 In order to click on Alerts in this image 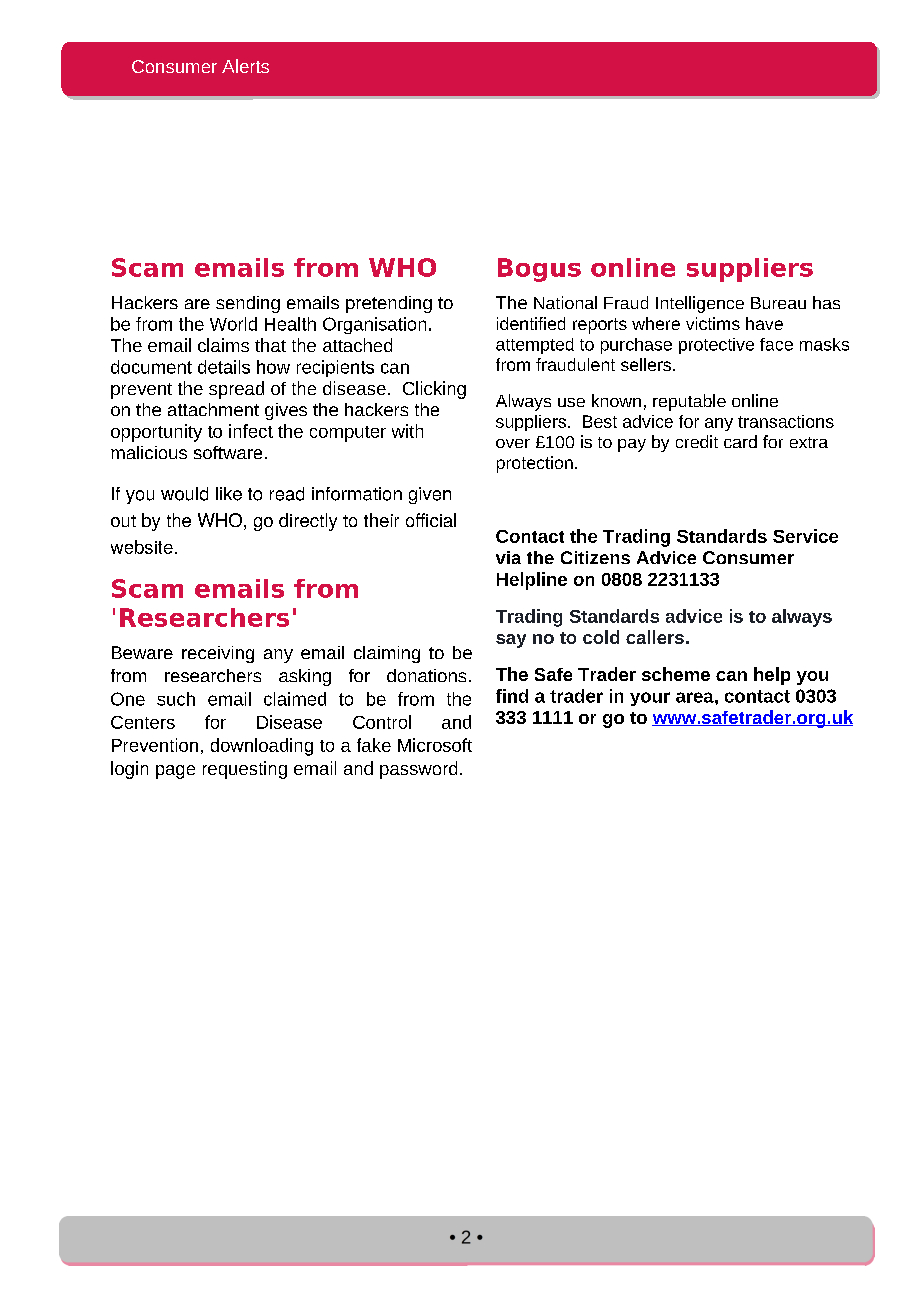, I will do `click(245, 66)`.
